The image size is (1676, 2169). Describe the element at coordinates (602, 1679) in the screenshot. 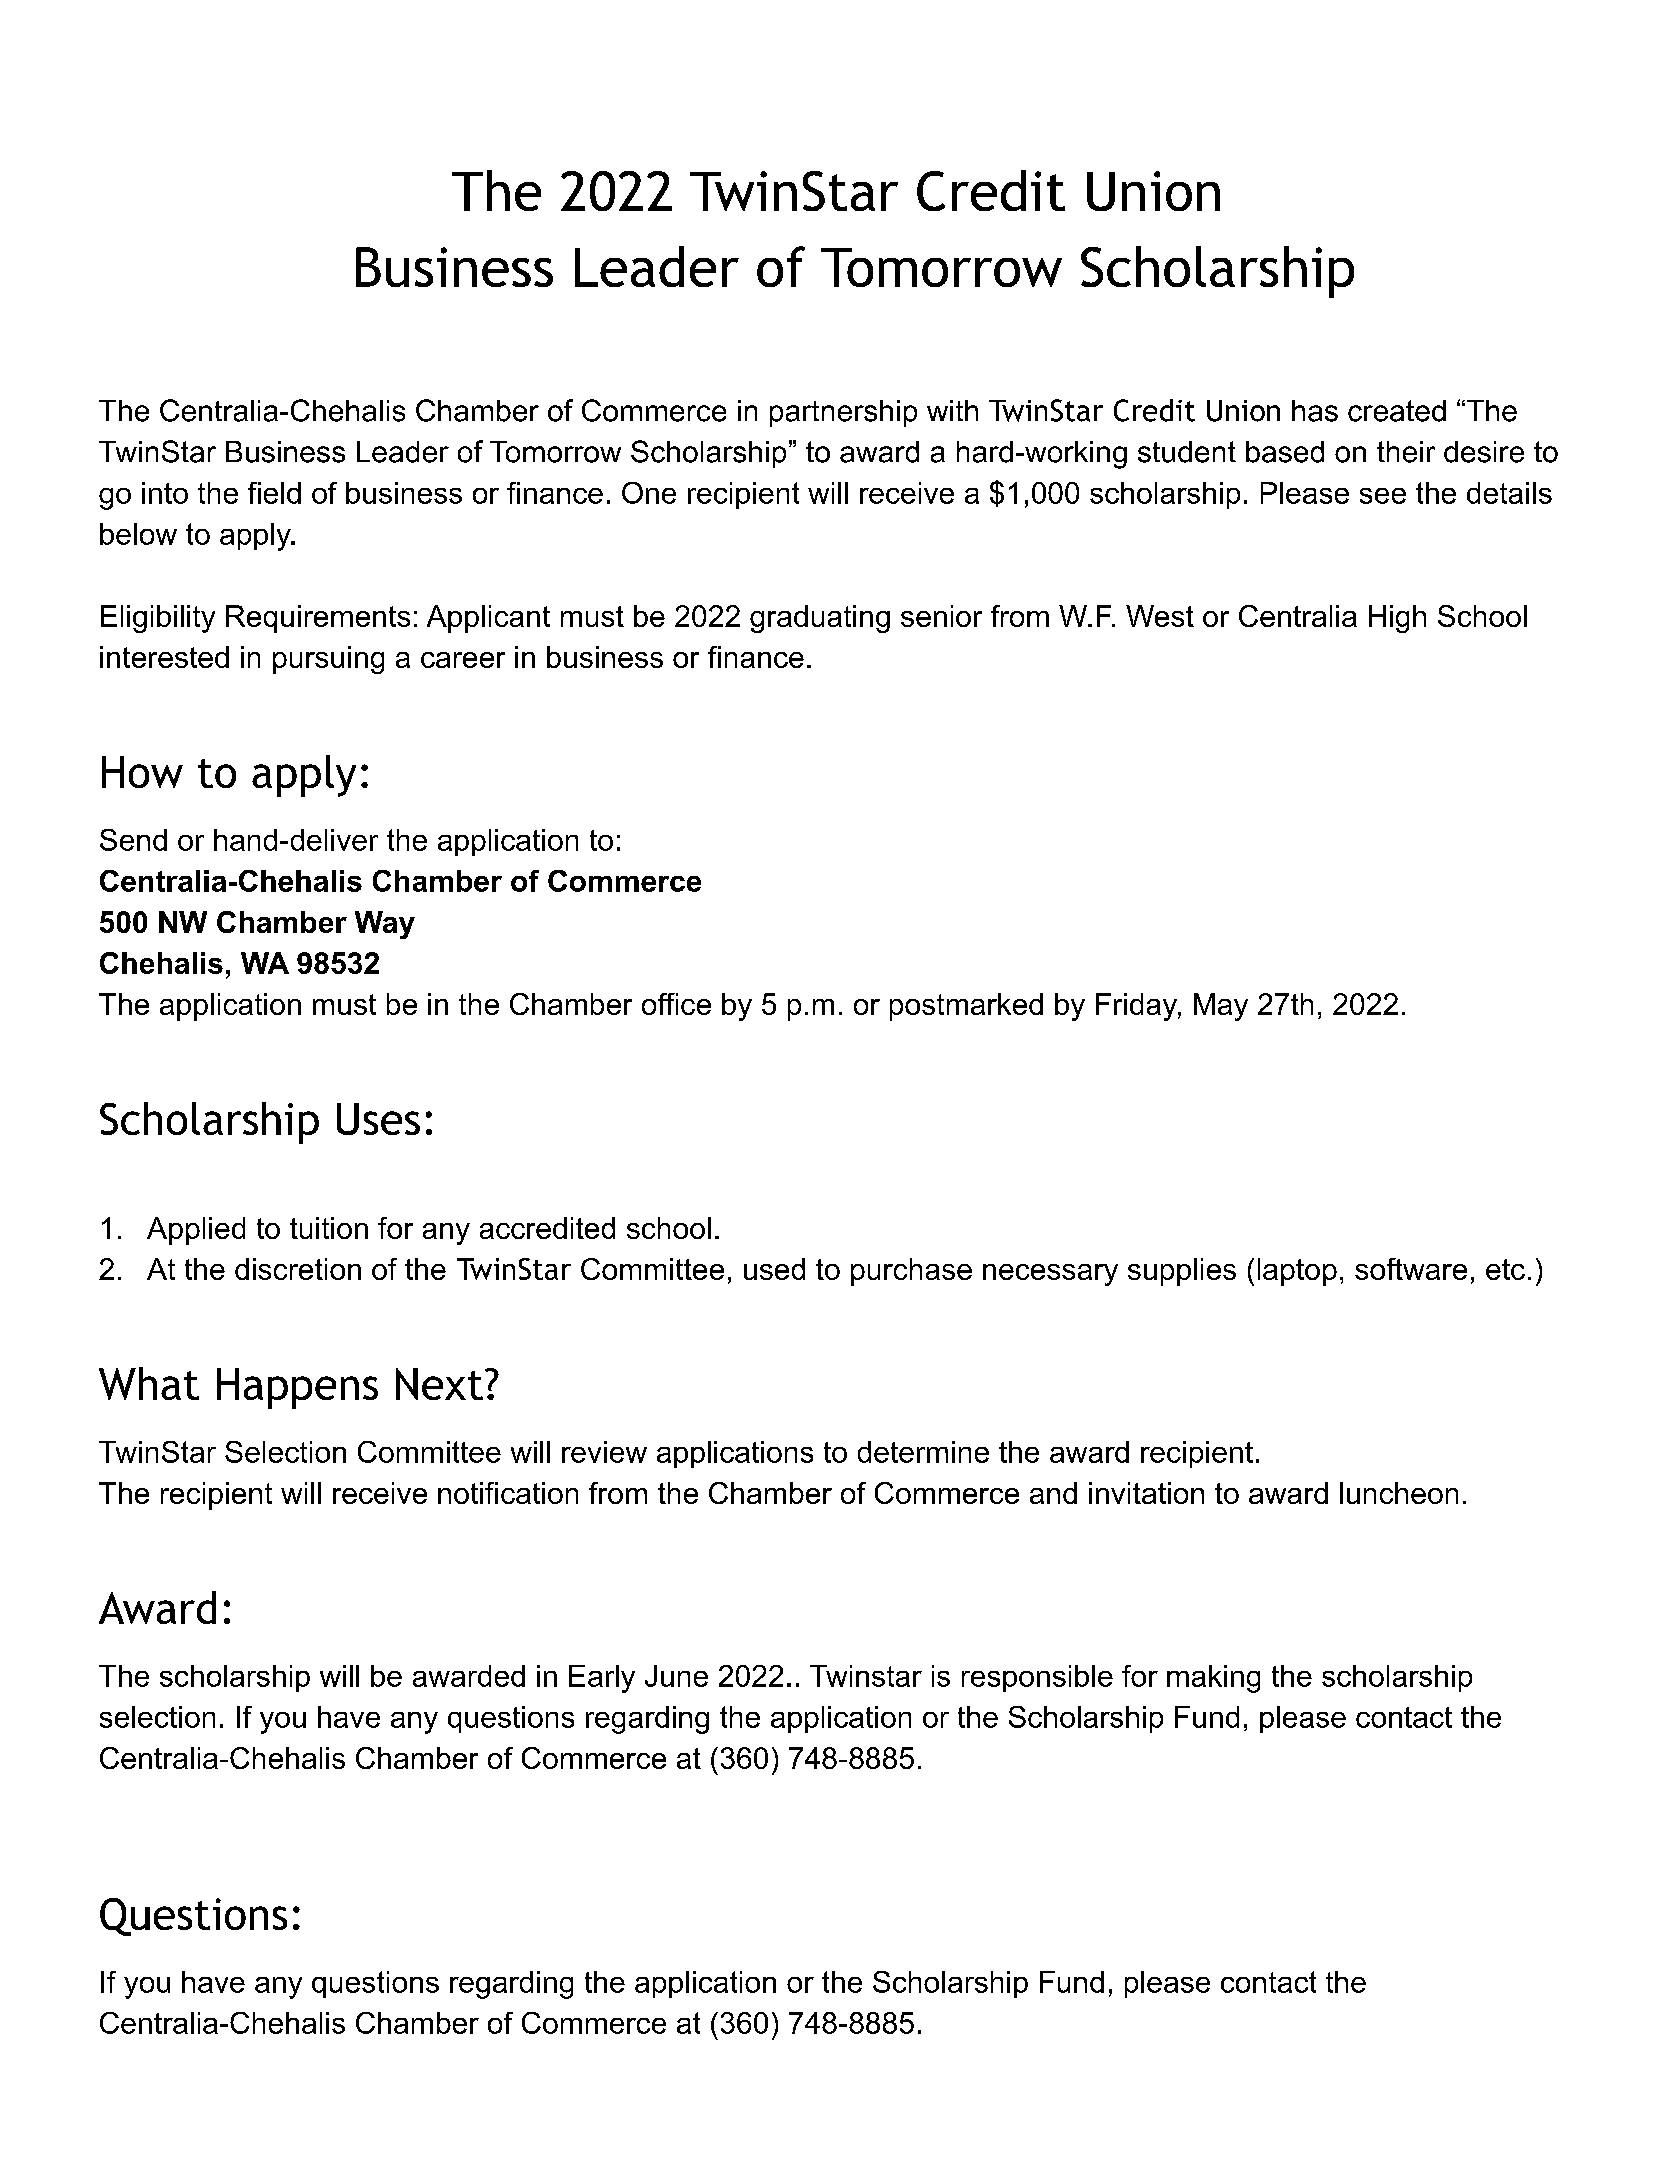

I see `Early` at that location.
